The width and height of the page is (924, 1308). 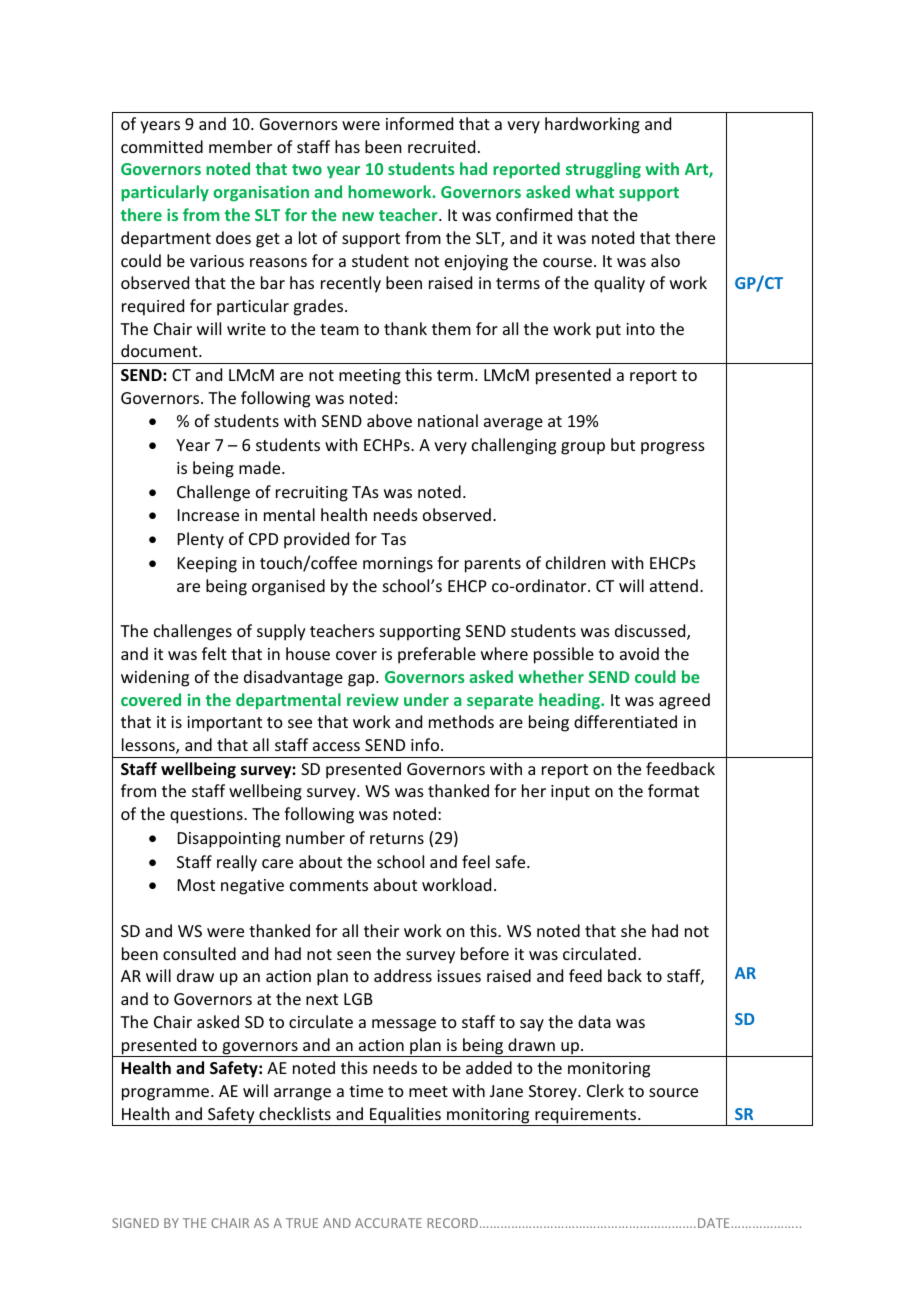 What do you see at coordinates (240, 146) in the page?
I see `member` at bounding box center [240, 146].
